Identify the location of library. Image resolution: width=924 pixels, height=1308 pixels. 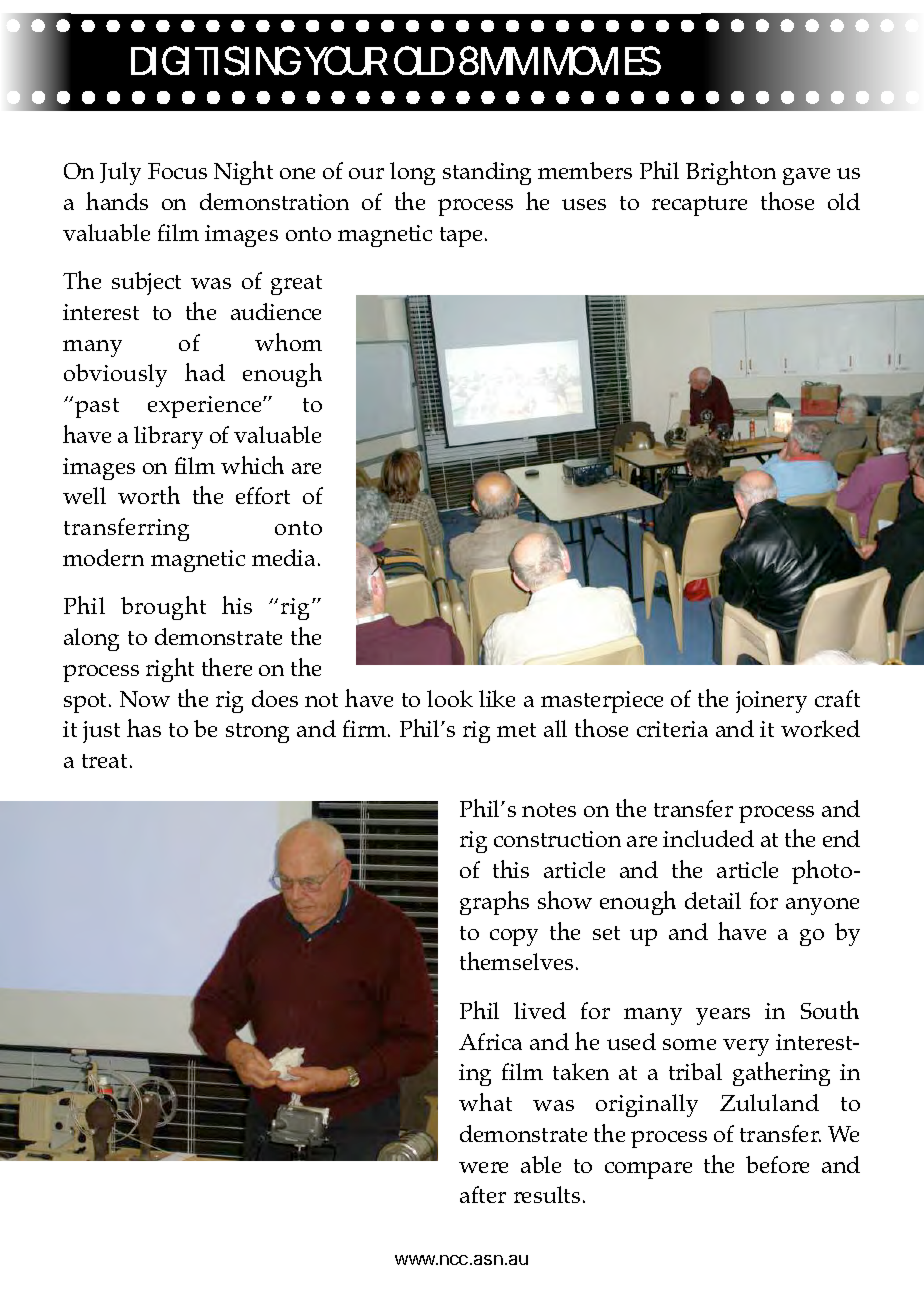
(168, 437).
